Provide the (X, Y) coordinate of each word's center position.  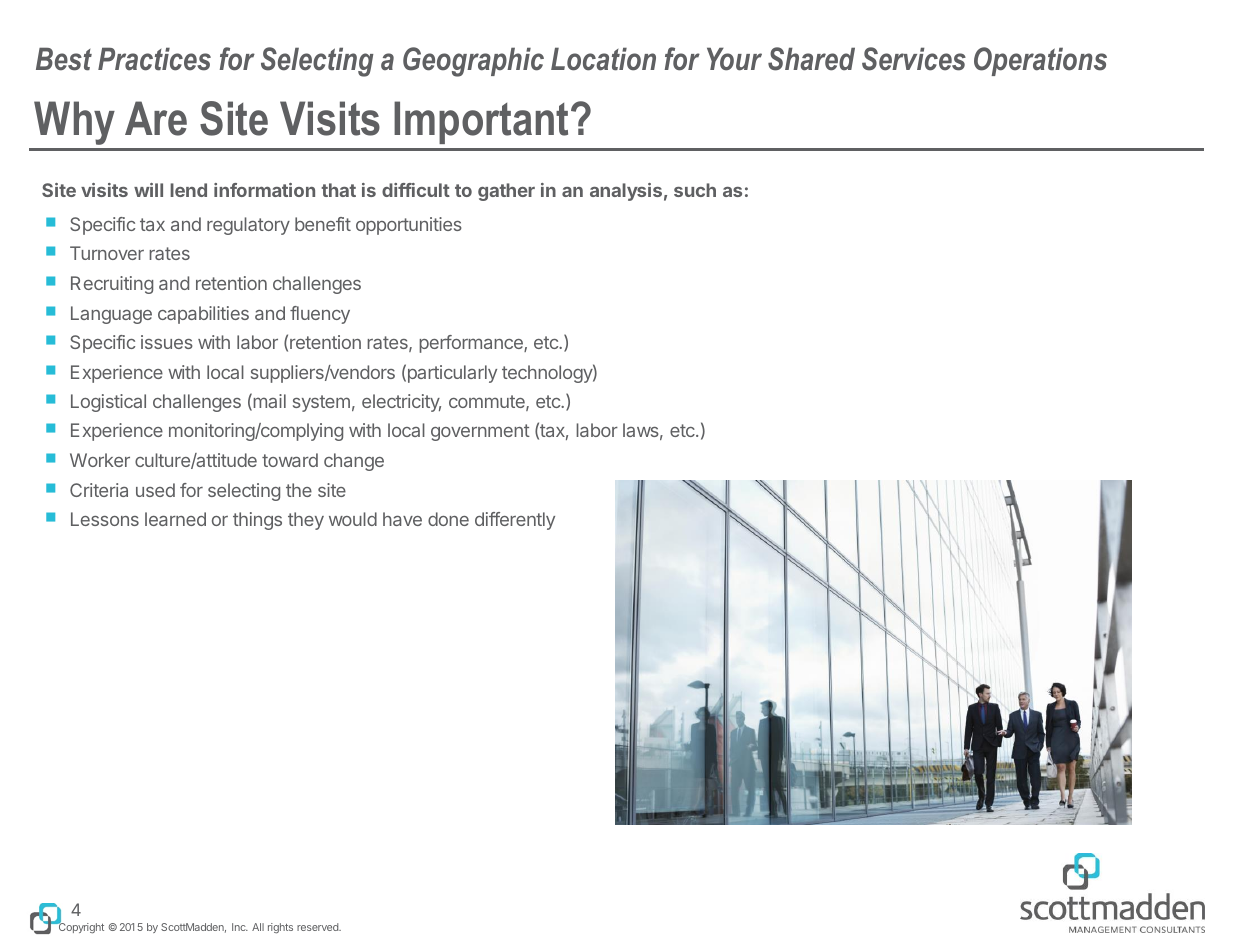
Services (914, 59)
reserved (319, 927)
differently (515, 521)
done (448, 519)
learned (175, 519)
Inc (240, 927)
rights (280, 928)
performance (472, 344)
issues (167, 342)
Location (603, 59)
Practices (154, 59)
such (695, 190)
